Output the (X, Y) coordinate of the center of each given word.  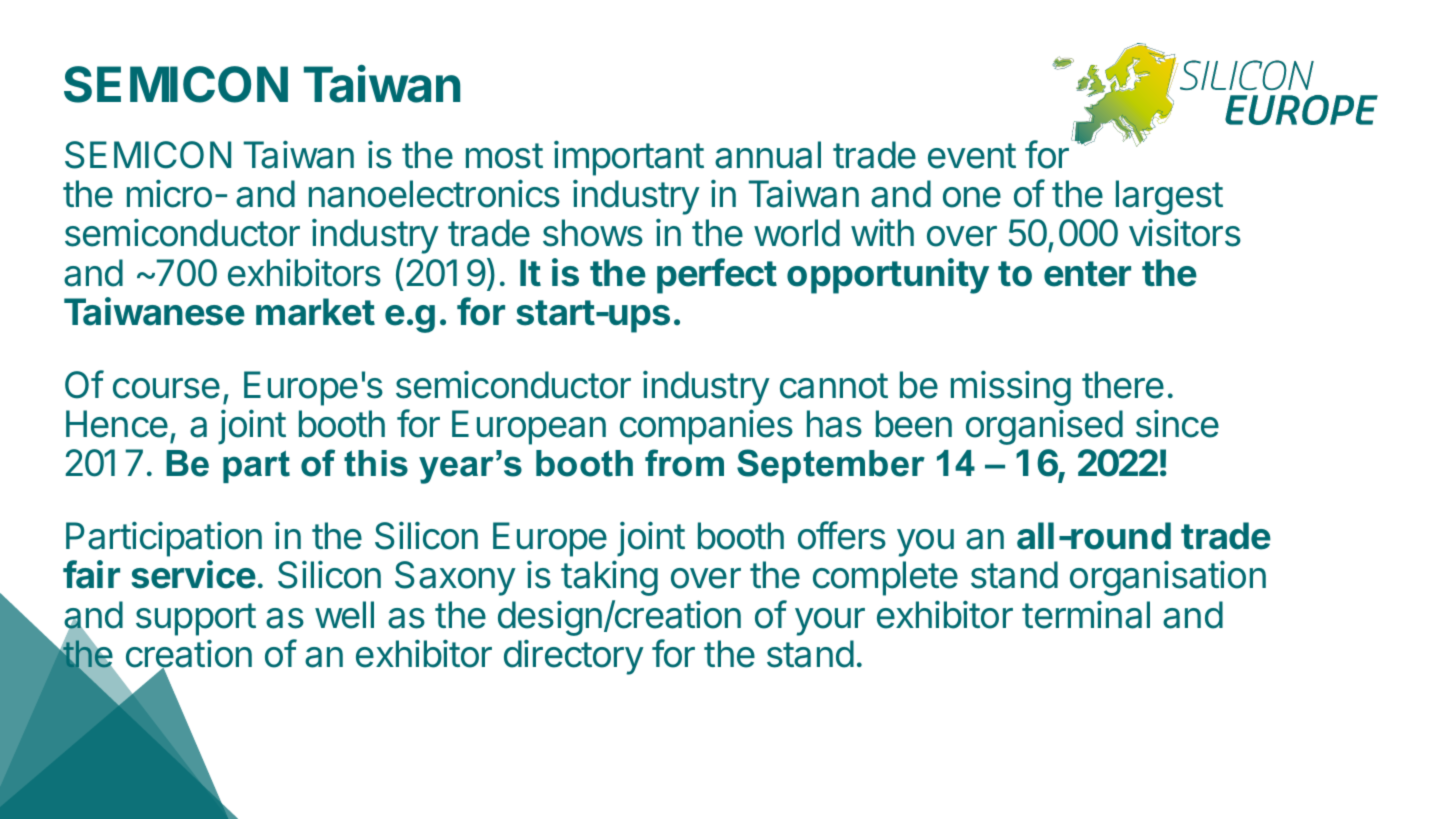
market (315, 312)
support (196, 619)
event (972, 156)
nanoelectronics (434, 193)
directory (574, 657)
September (831, 466)
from (684, 463)
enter (1087, 274)
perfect (717, 276)
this (376, 463)
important (629, 158)
